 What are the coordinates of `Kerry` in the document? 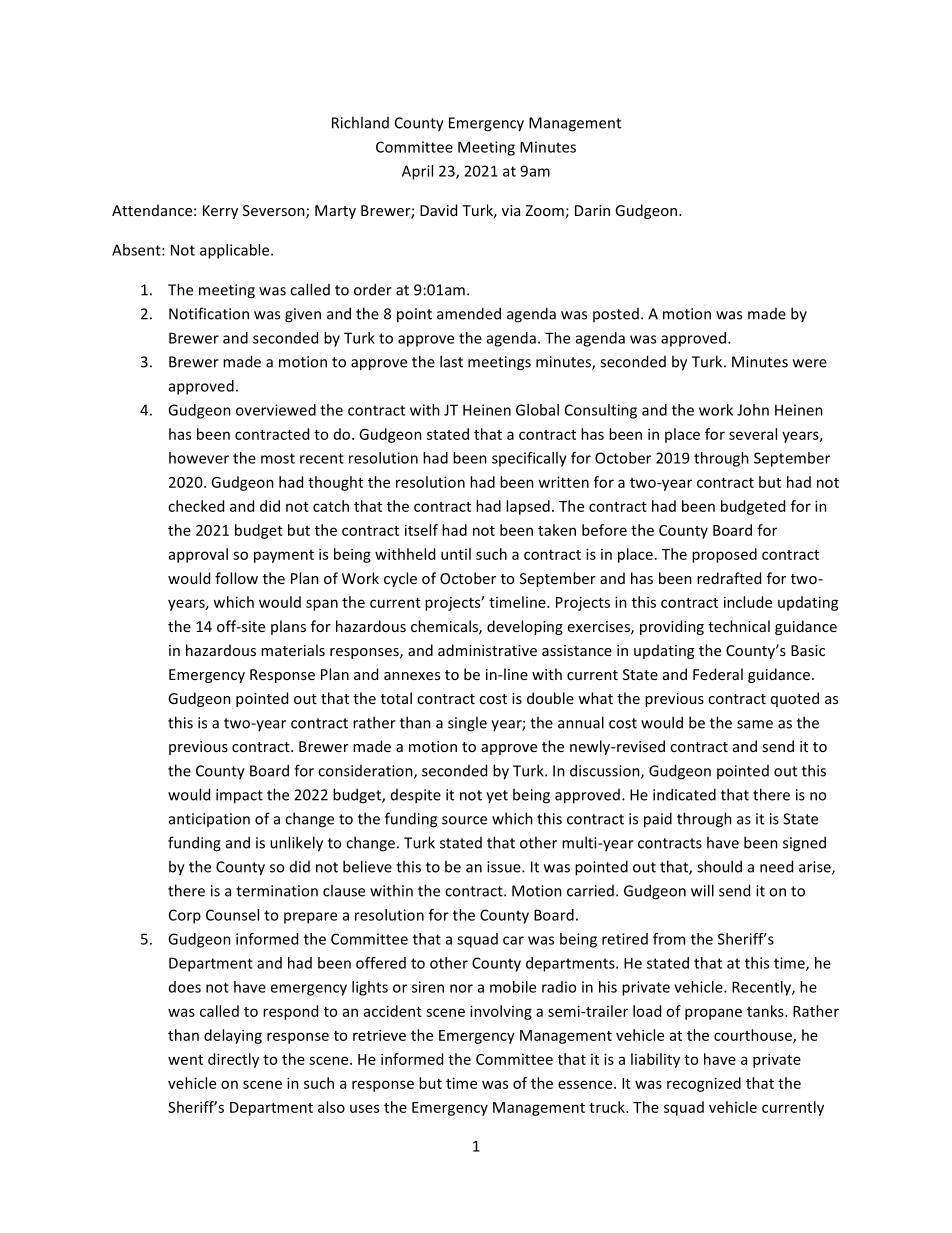 It's located at (220, 212).
